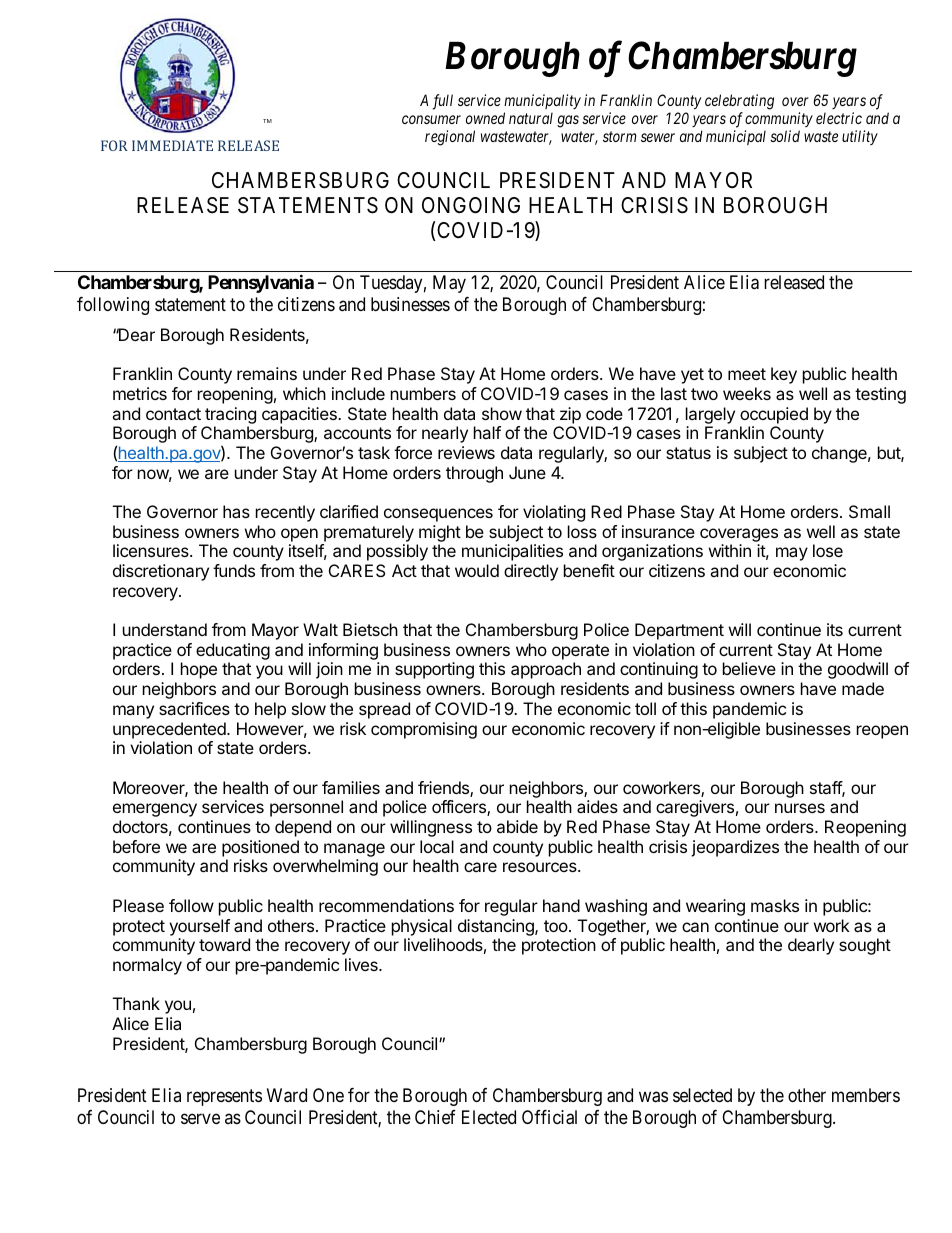 The height and width of the screenshot is (1233, 952). What do you see at coordinates (230, 415) in the screenshot?
I see `tracing` at bounding box center [230, 415].
